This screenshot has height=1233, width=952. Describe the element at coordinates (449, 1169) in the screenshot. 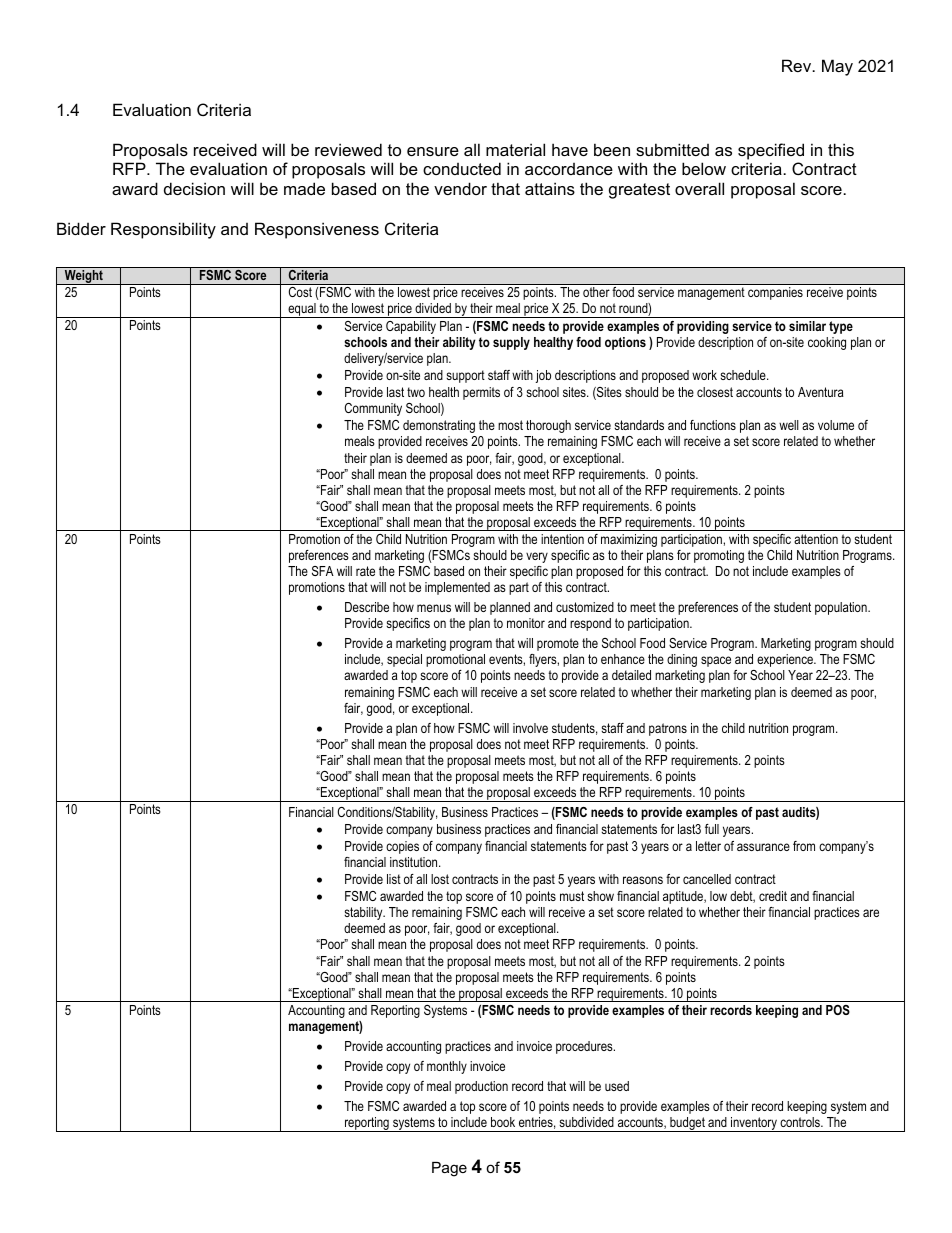

I see `Page` at that location.
